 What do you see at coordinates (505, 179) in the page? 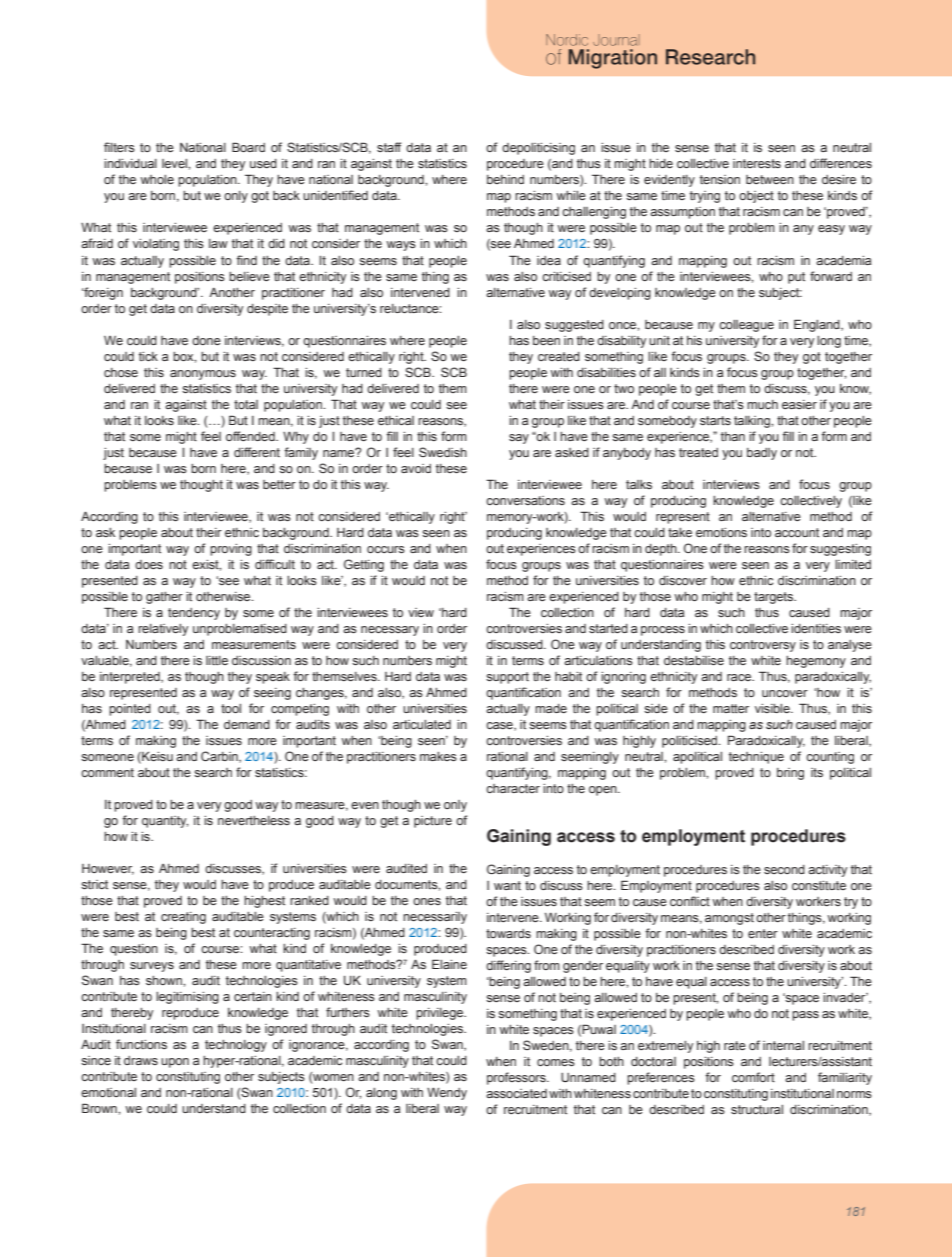
I see `behind` at bounding box center [505, 179].
